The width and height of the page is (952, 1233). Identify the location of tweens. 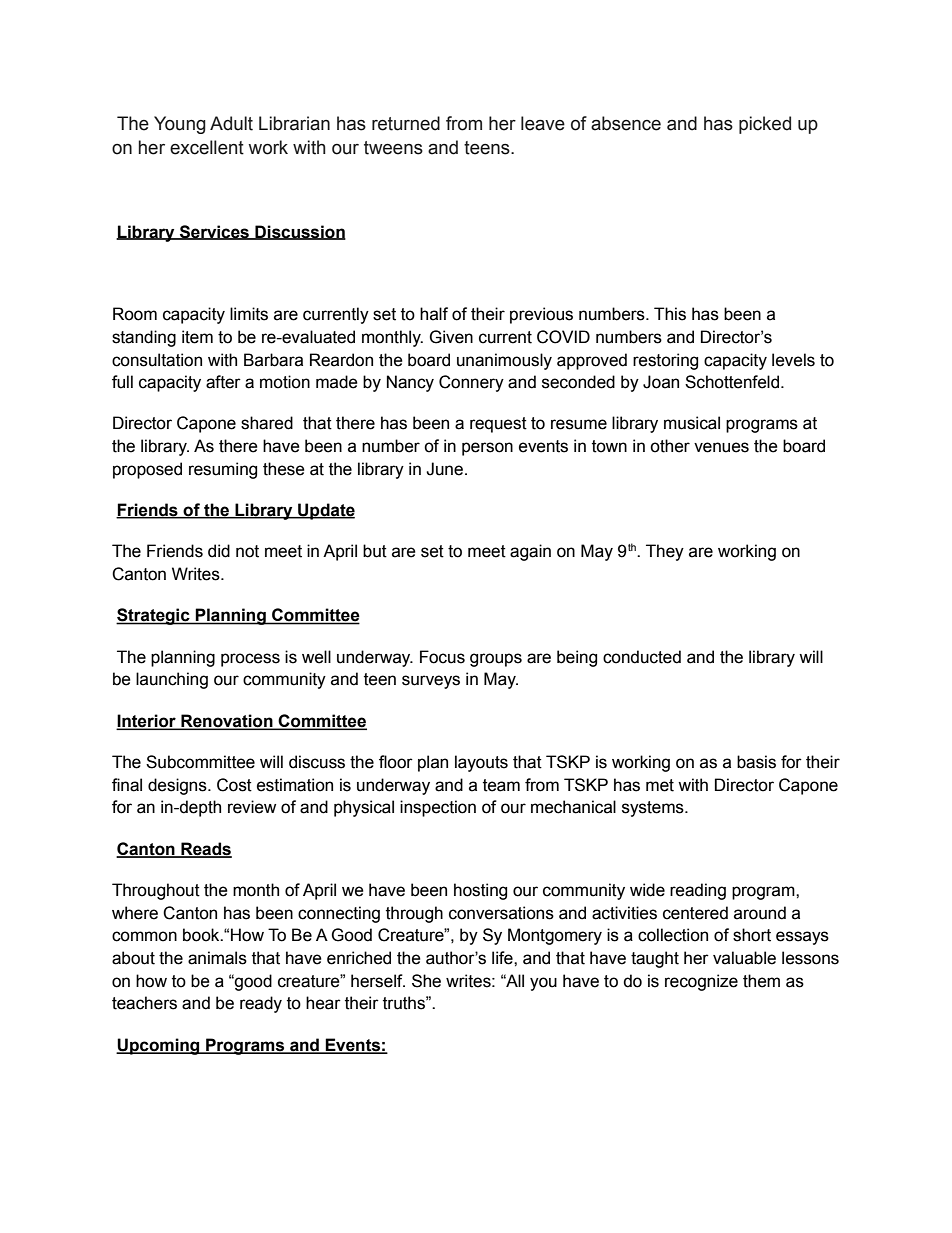
(393, 148).
